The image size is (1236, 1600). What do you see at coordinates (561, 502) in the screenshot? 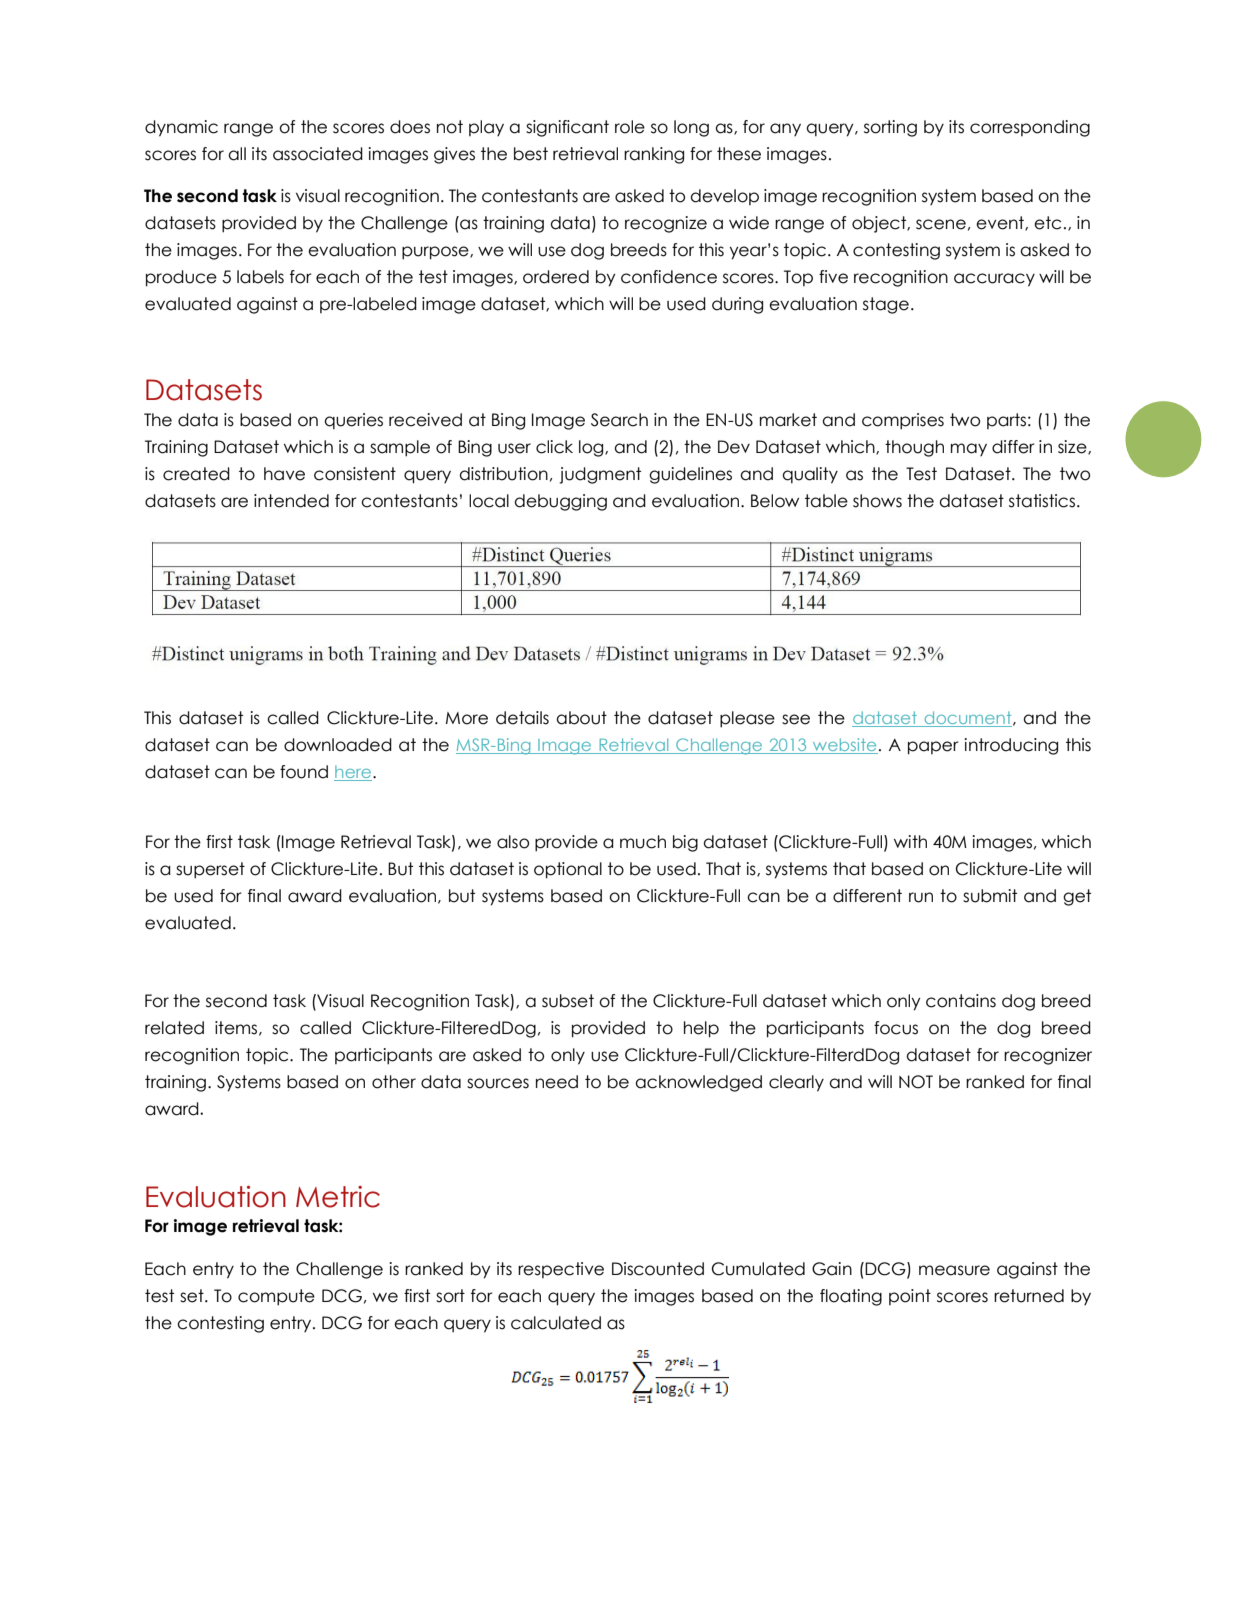
I see `debugging` at bounding box center [561, 502].
